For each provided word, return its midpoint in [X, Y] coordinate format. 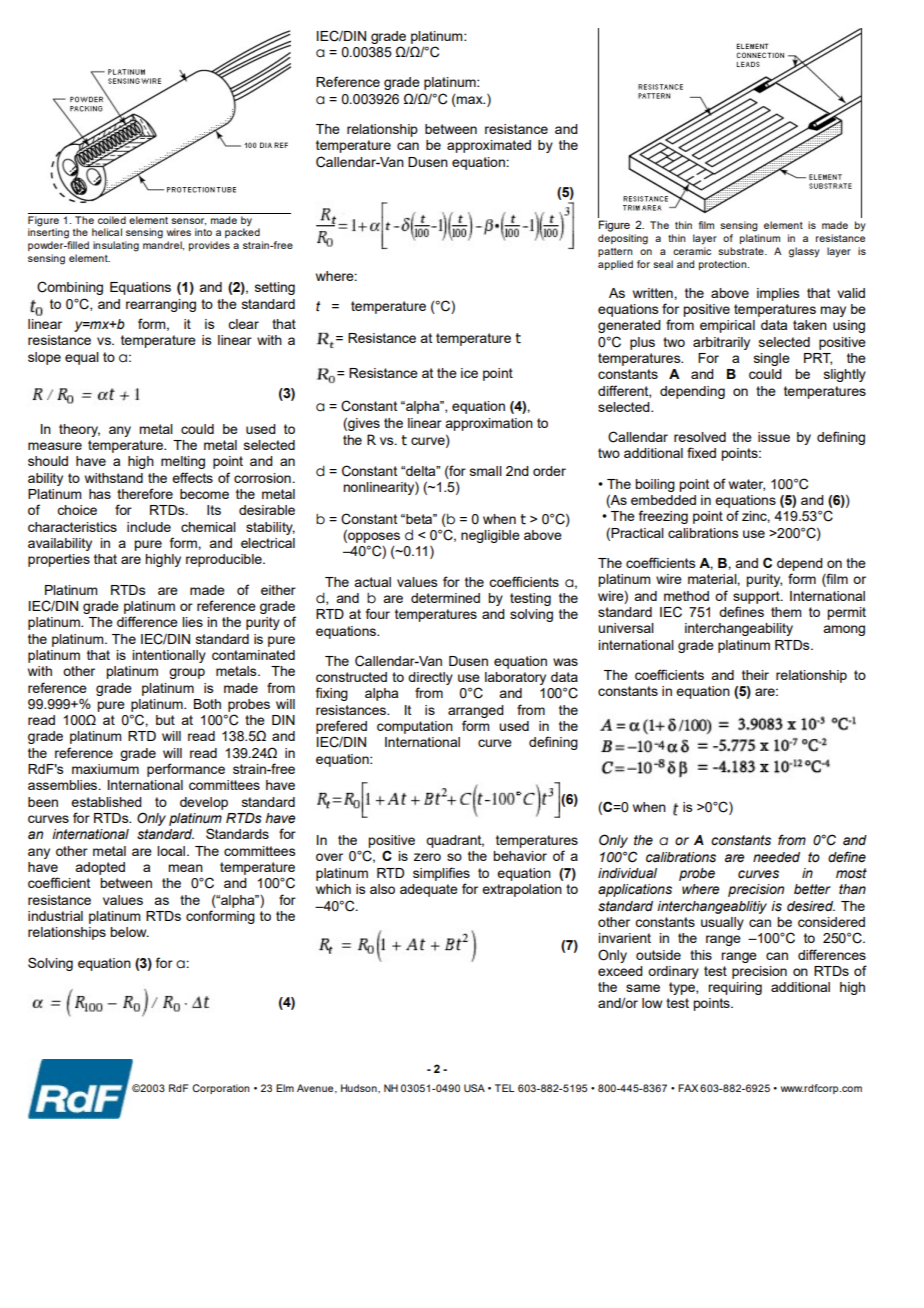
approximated [489, 146]
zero [427, 857]
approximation [489, 424]
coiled [112, 218]
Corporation [221, 1089]
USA [474, 1088]
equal [82, 358]
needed [776, 857]
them [786, 612]
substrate [742, 251]
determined [445, 598]
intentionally [169, 656]
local [171, 851]
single [772, 359]
